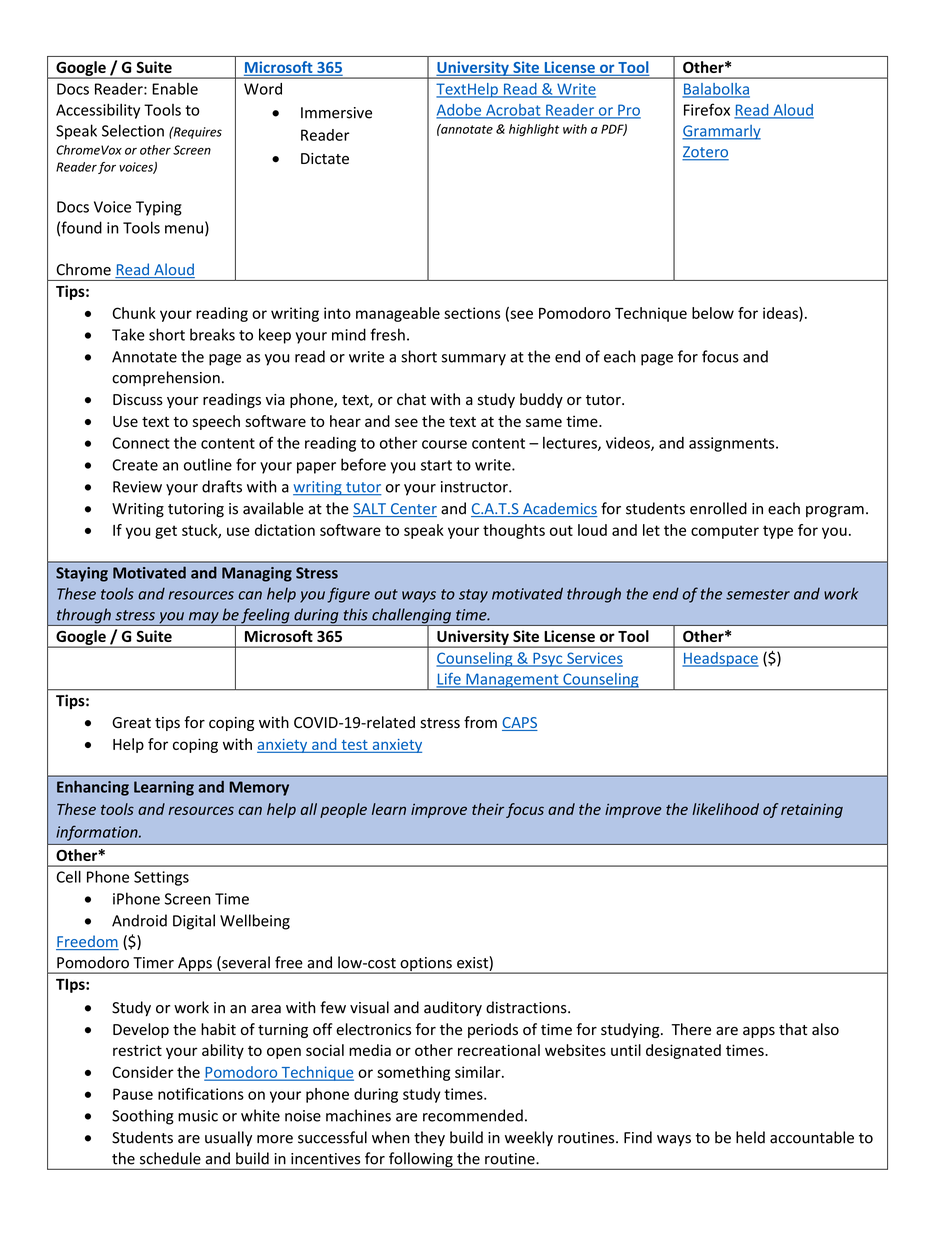 The width and height of the screenshot is (952, 1233). What do you see at coordinates (166, 378) in the screenshot?
I see `comprehension` at bounding box center [166, 378].
